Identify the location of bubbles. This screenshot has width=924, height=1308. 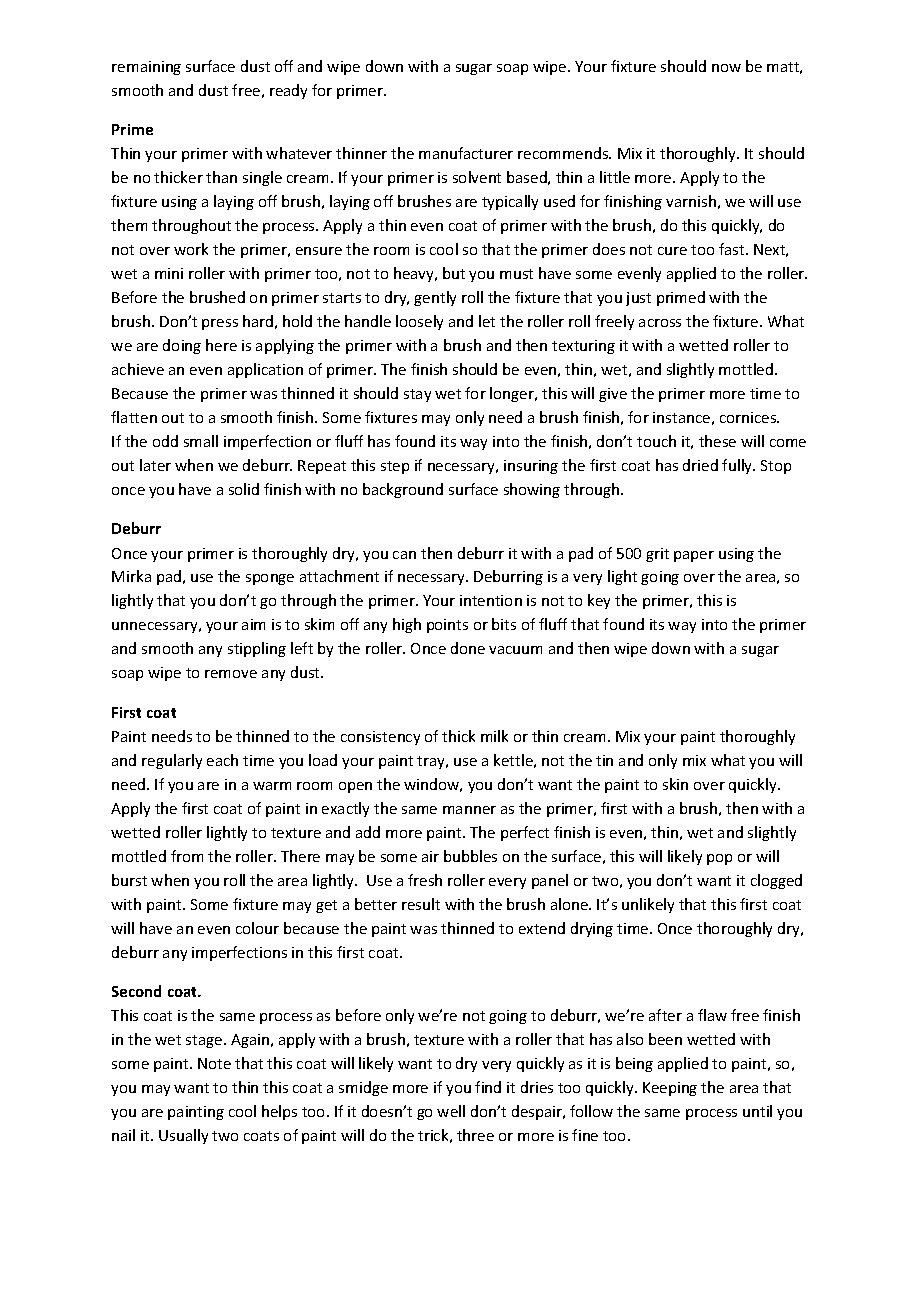
(470, 856).
